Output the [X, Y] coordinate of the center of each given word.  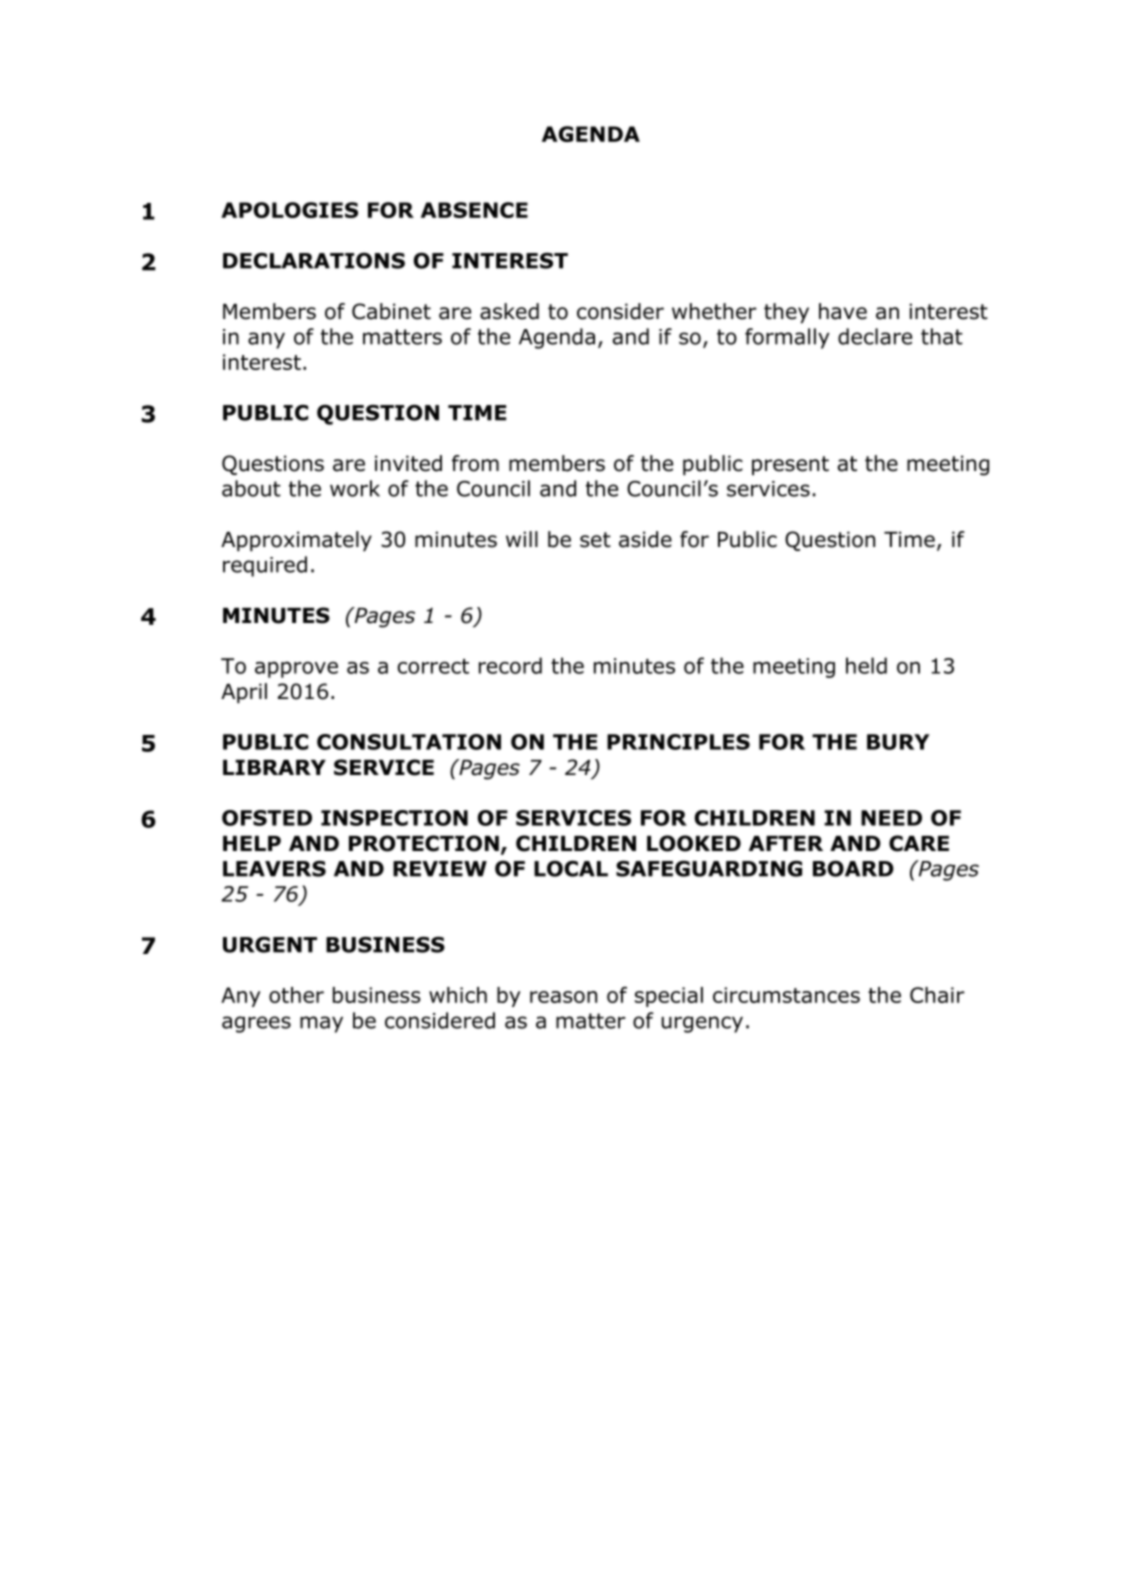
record [510, 665]
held [866, 665]
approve [296, 670]
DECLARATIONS [314, 260]
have [843, 311]
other [296, 995]
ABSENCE [474, 210]
